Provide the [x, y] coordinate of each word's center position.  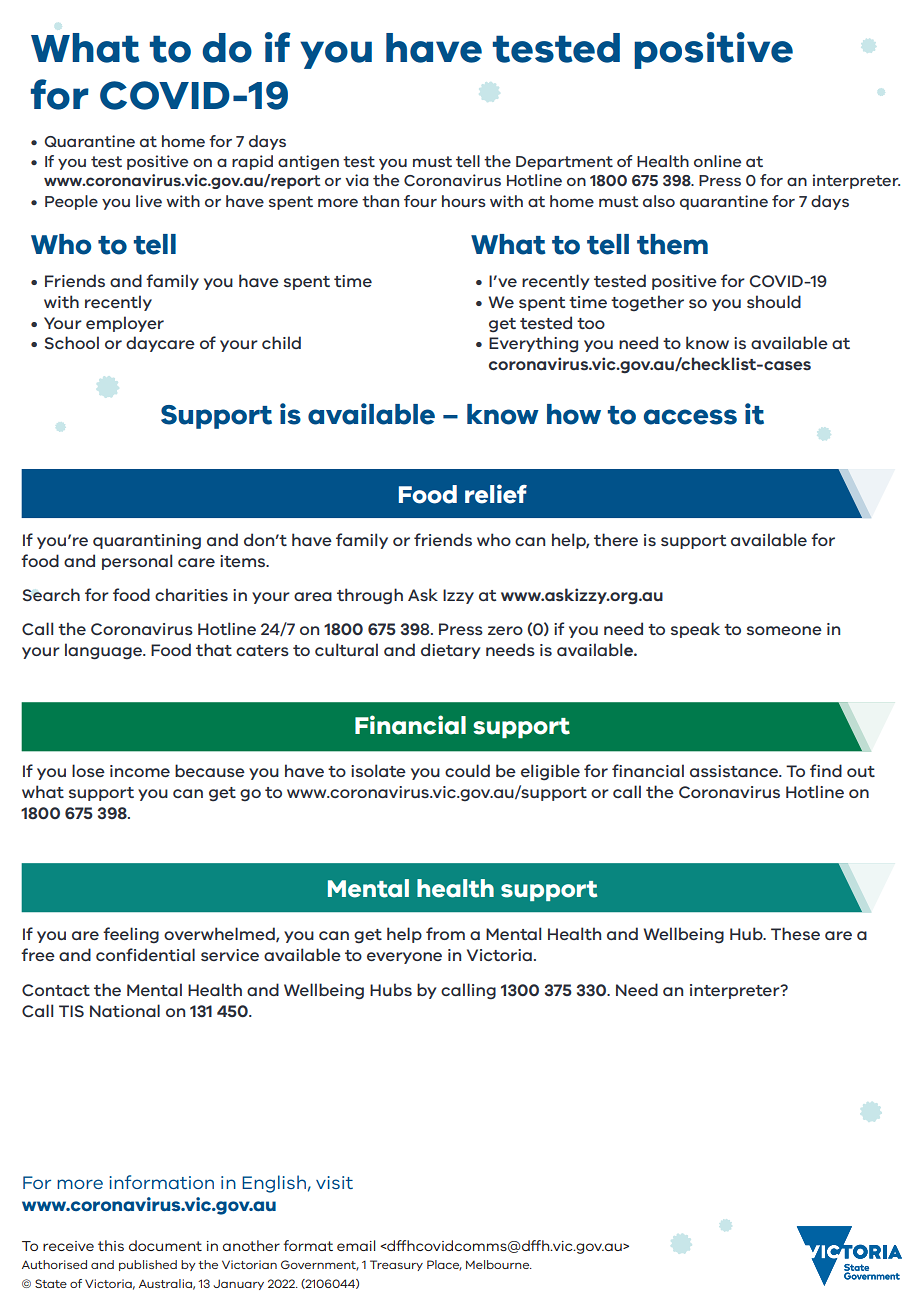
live [149, 201]
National [125, 1010]
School [72, 342]
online [717, 161]
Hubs [391, 989]
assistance [735, 771]
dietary [451, 651]
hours [464, 201]
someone [784, 630]
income [140, 771]
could [467, 770]
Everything [533, 344]
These [795, 933]
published [148, 1265]
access [690, 417]
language [105, 651]
